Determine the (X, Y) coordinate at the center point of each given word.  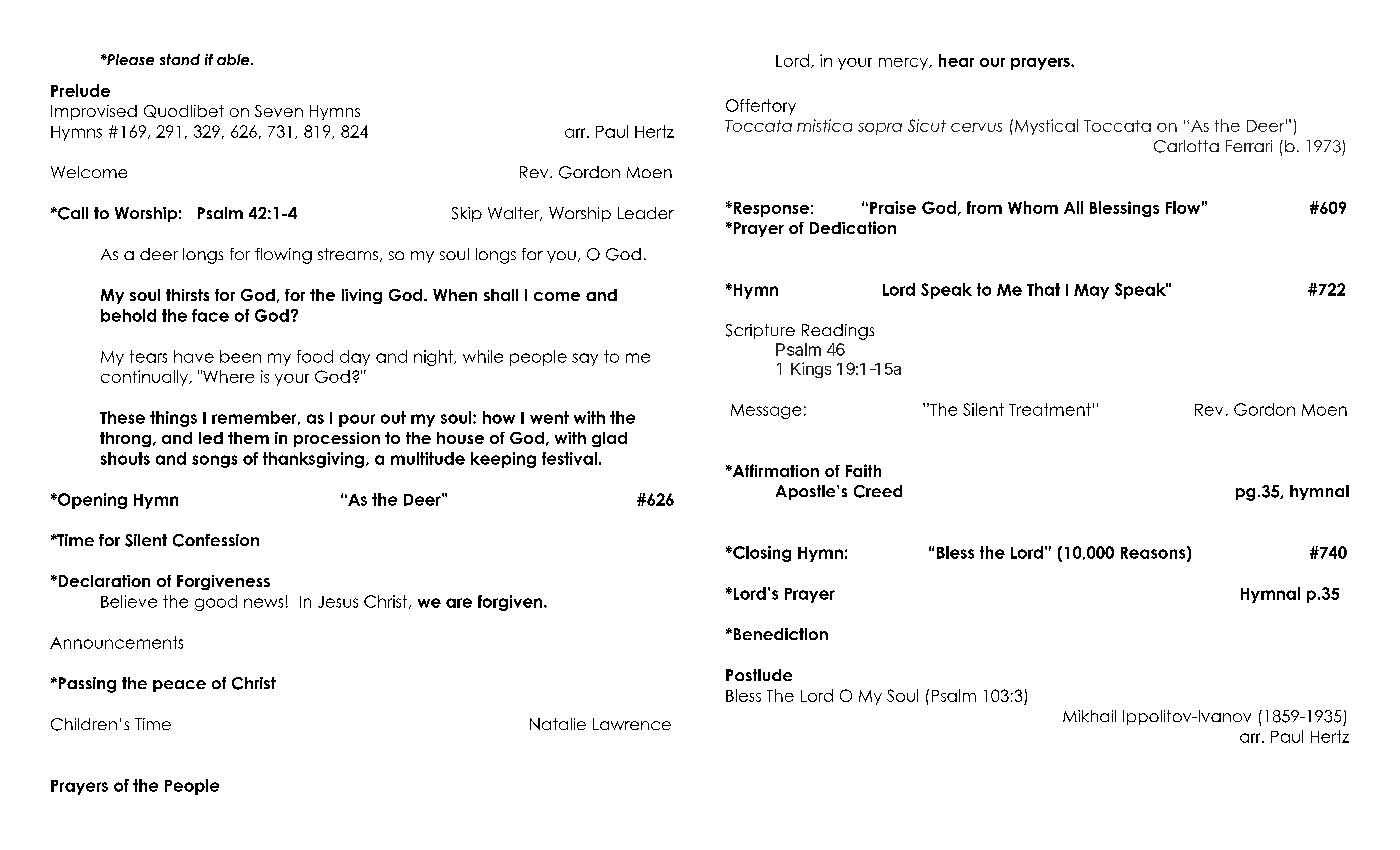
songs (214, 461)
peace (179, 686)
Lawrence (632, 724)
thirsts (187, 295)
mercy (905, 64)
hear (956, 60)
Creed (878, 491)
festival (569, 458)
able (234, 59)
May (1091, 291)
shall (501, 295)
